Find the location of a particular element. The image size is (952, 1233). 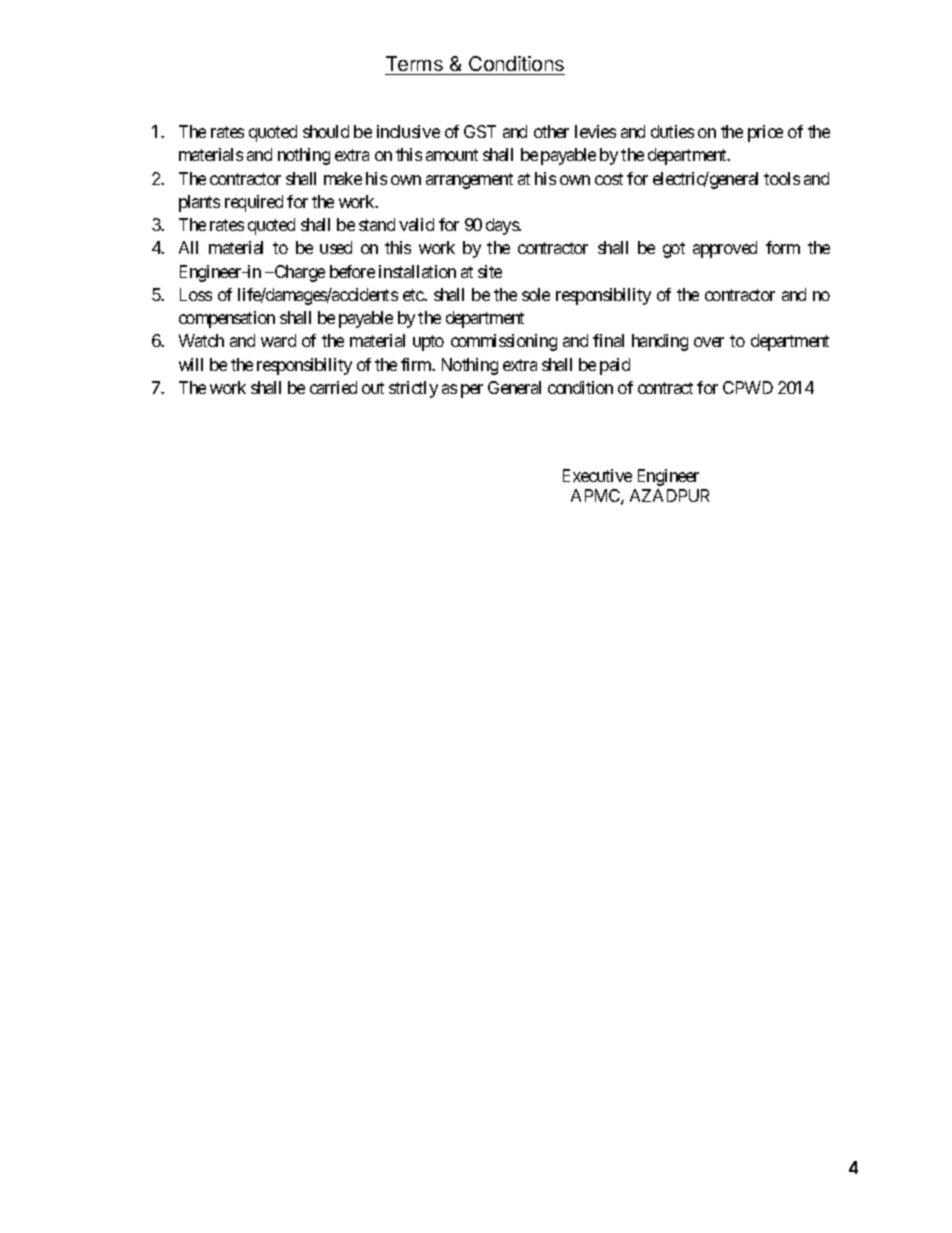

Executive is located at coordinates (597, 475).
